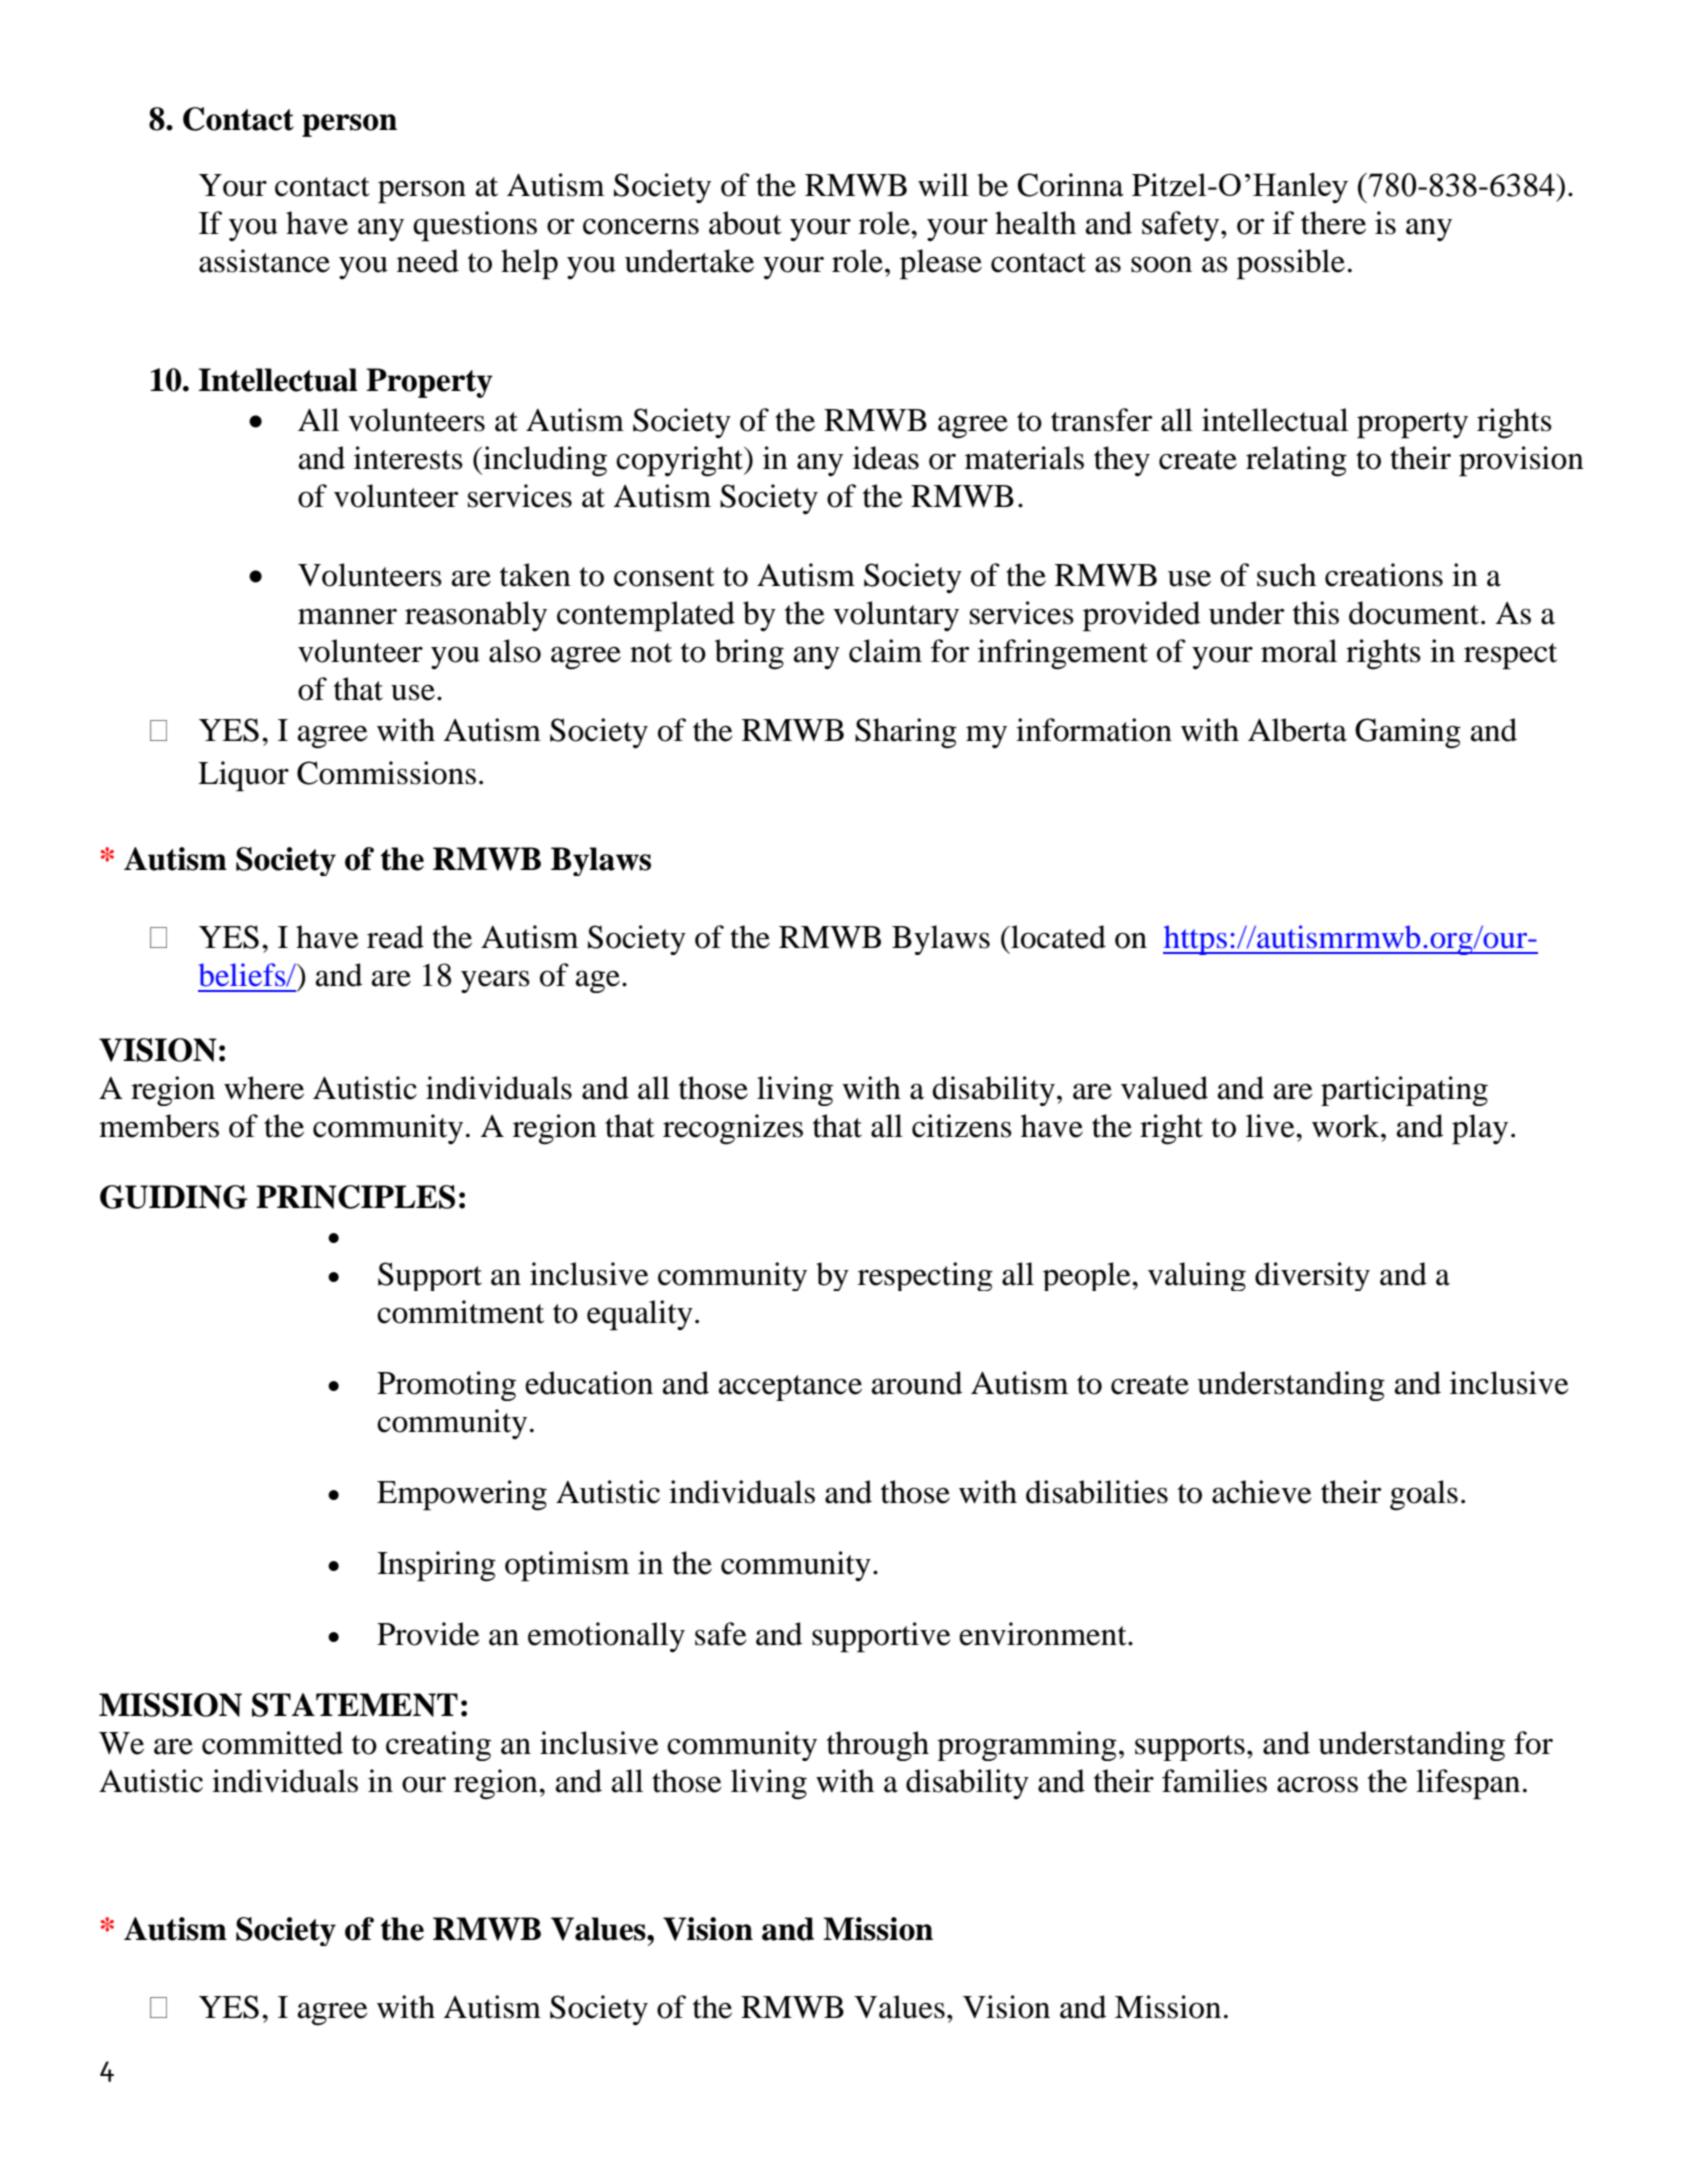 The image size is (1687, 2183). Describe the element at coordinates (598, 981) in the screenshot. I see `age` at that location.
